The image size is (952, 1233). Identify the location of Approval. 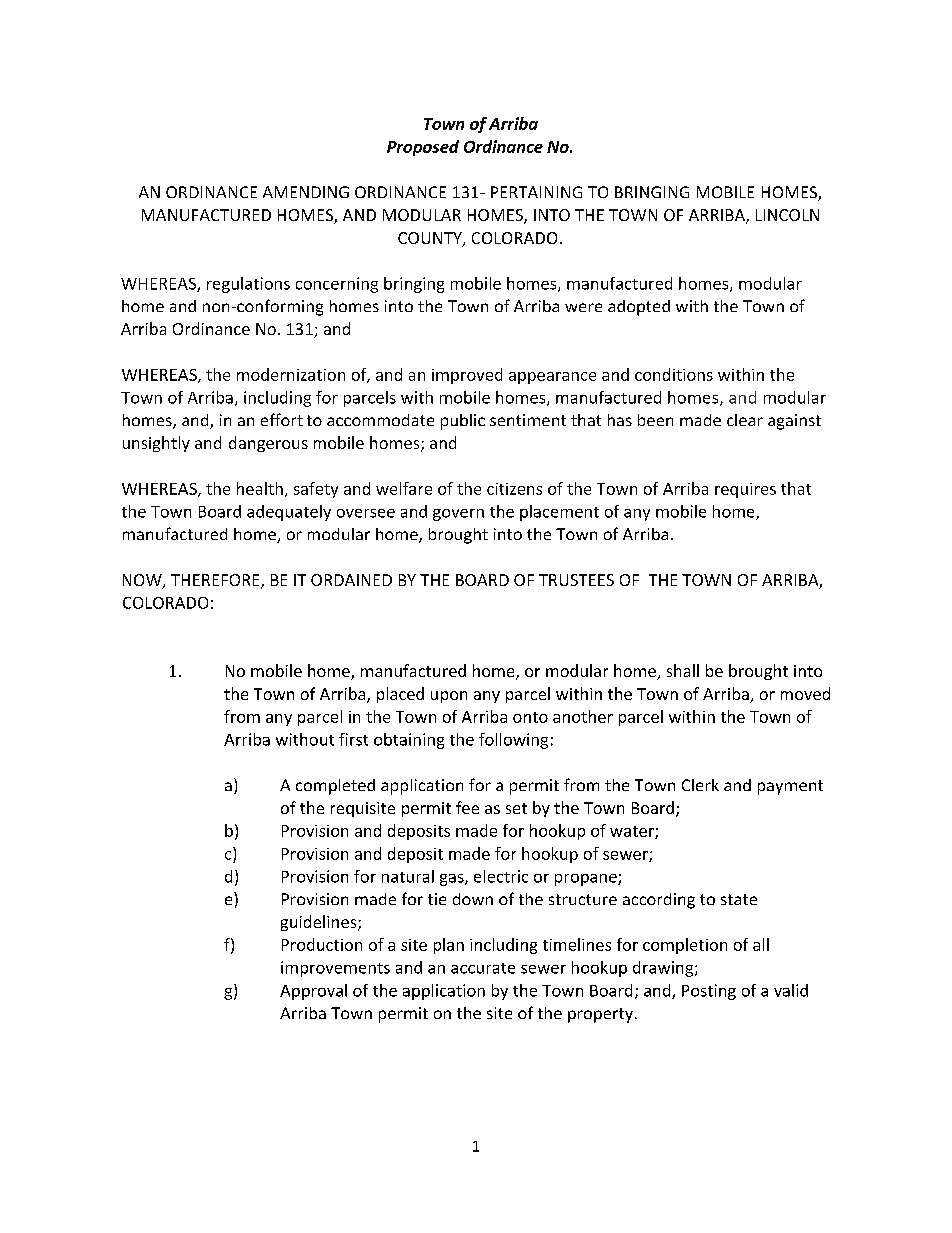
(313, 992).
